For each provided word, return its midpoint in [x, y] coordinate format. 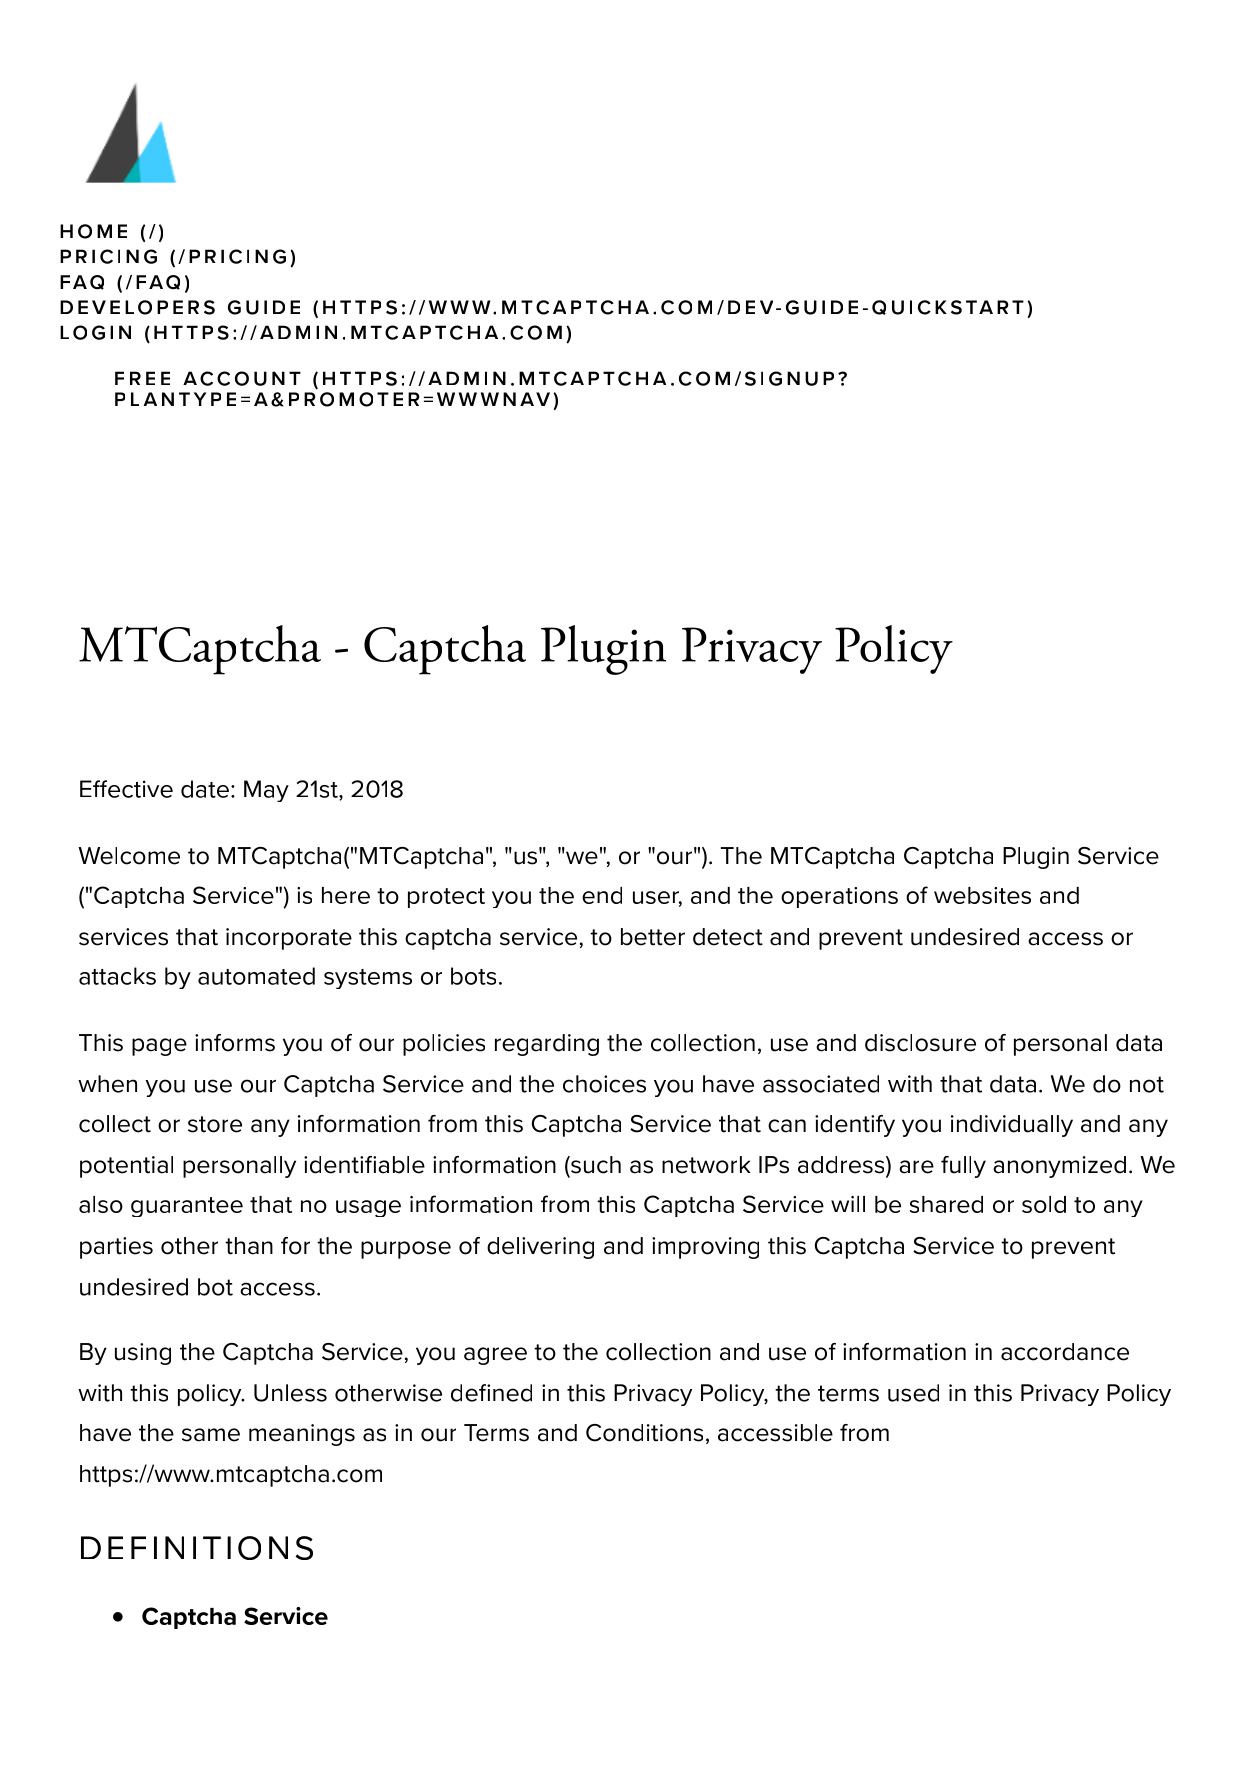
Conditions [644, 1433]
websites [982, 895]
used [913, 1393]
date [205, 789]
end [602, 895]
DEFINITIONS [197, 1548]
